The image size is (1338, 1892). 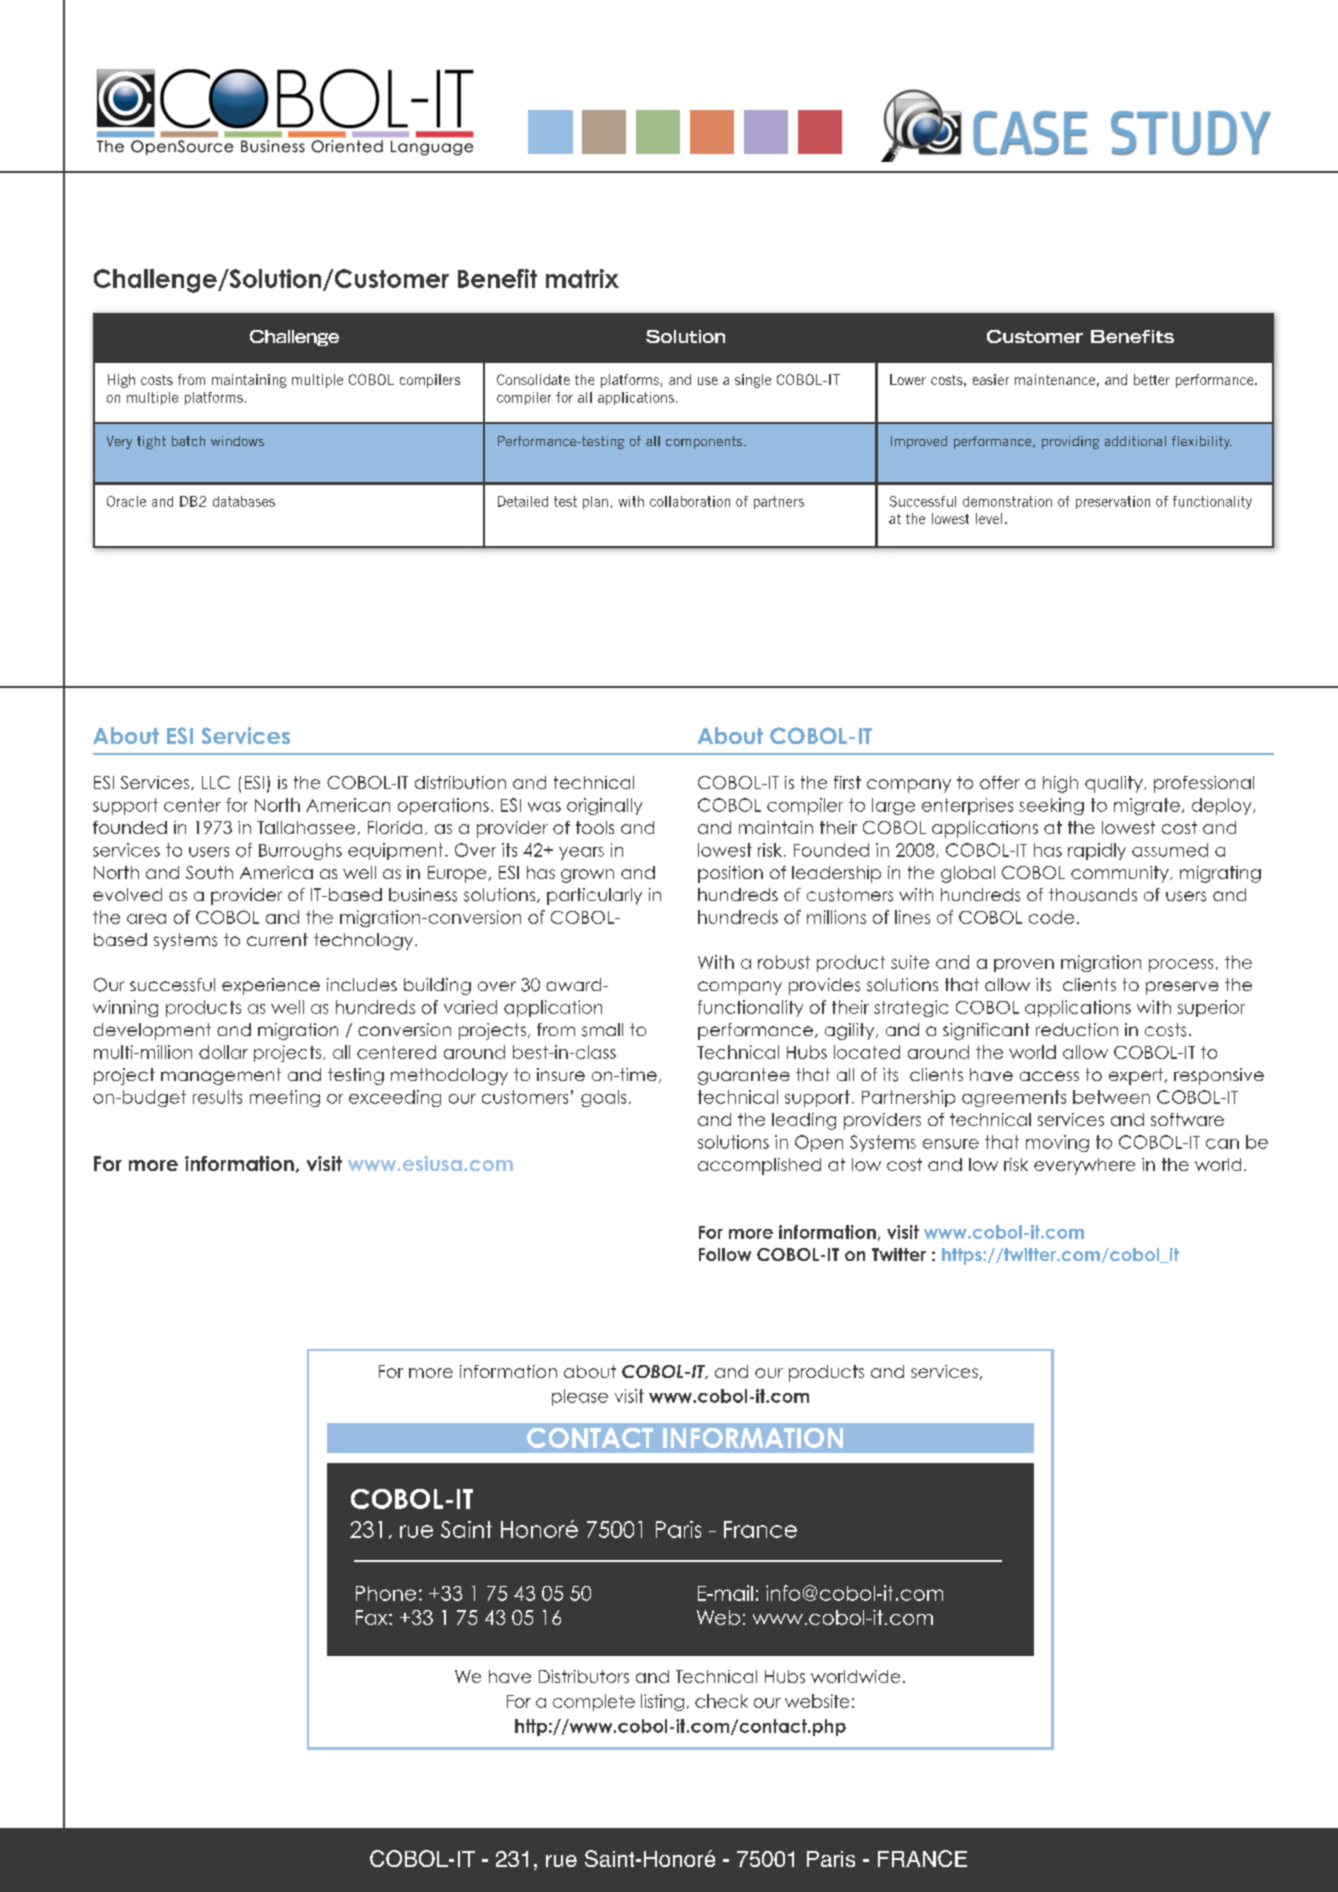 What do you see at coordinates (662, 1702) in the page?
I see `listing` at bounding box center [662, 1702].
